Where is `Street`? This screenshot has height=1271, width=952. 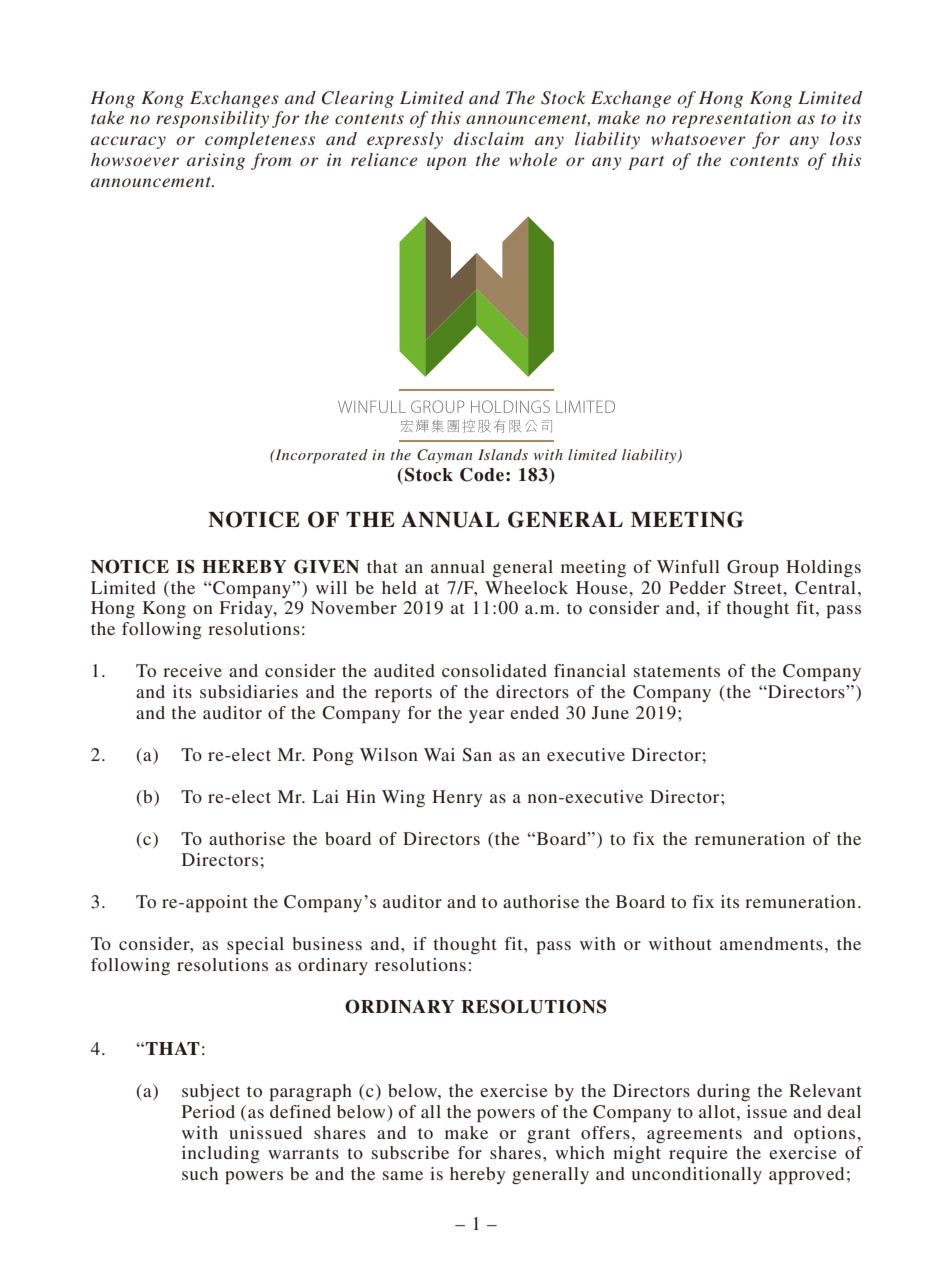
Street is located at coordinates (759, 588).
